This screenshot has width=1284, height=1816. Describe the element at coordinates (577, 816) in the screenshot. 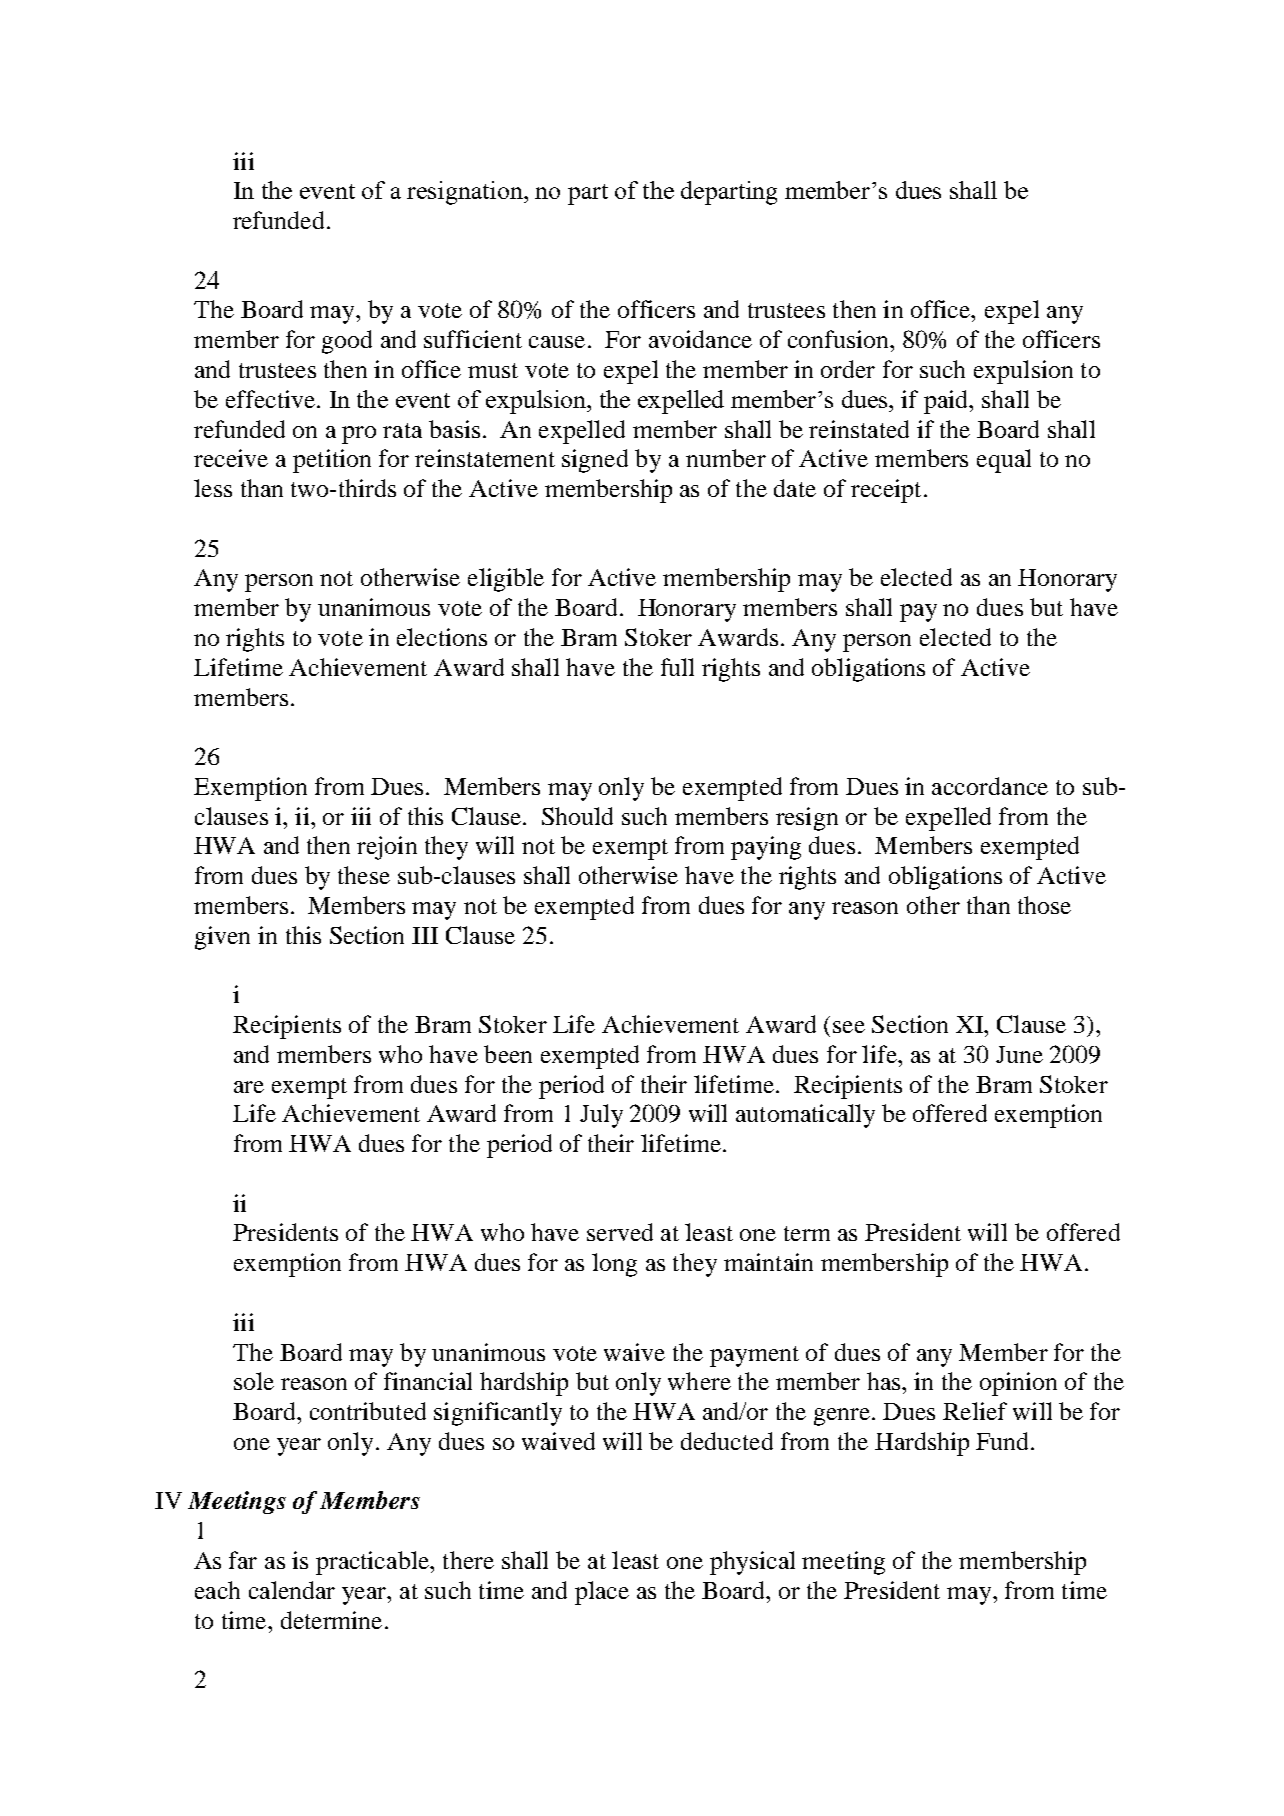

I see `Should` at that location.
